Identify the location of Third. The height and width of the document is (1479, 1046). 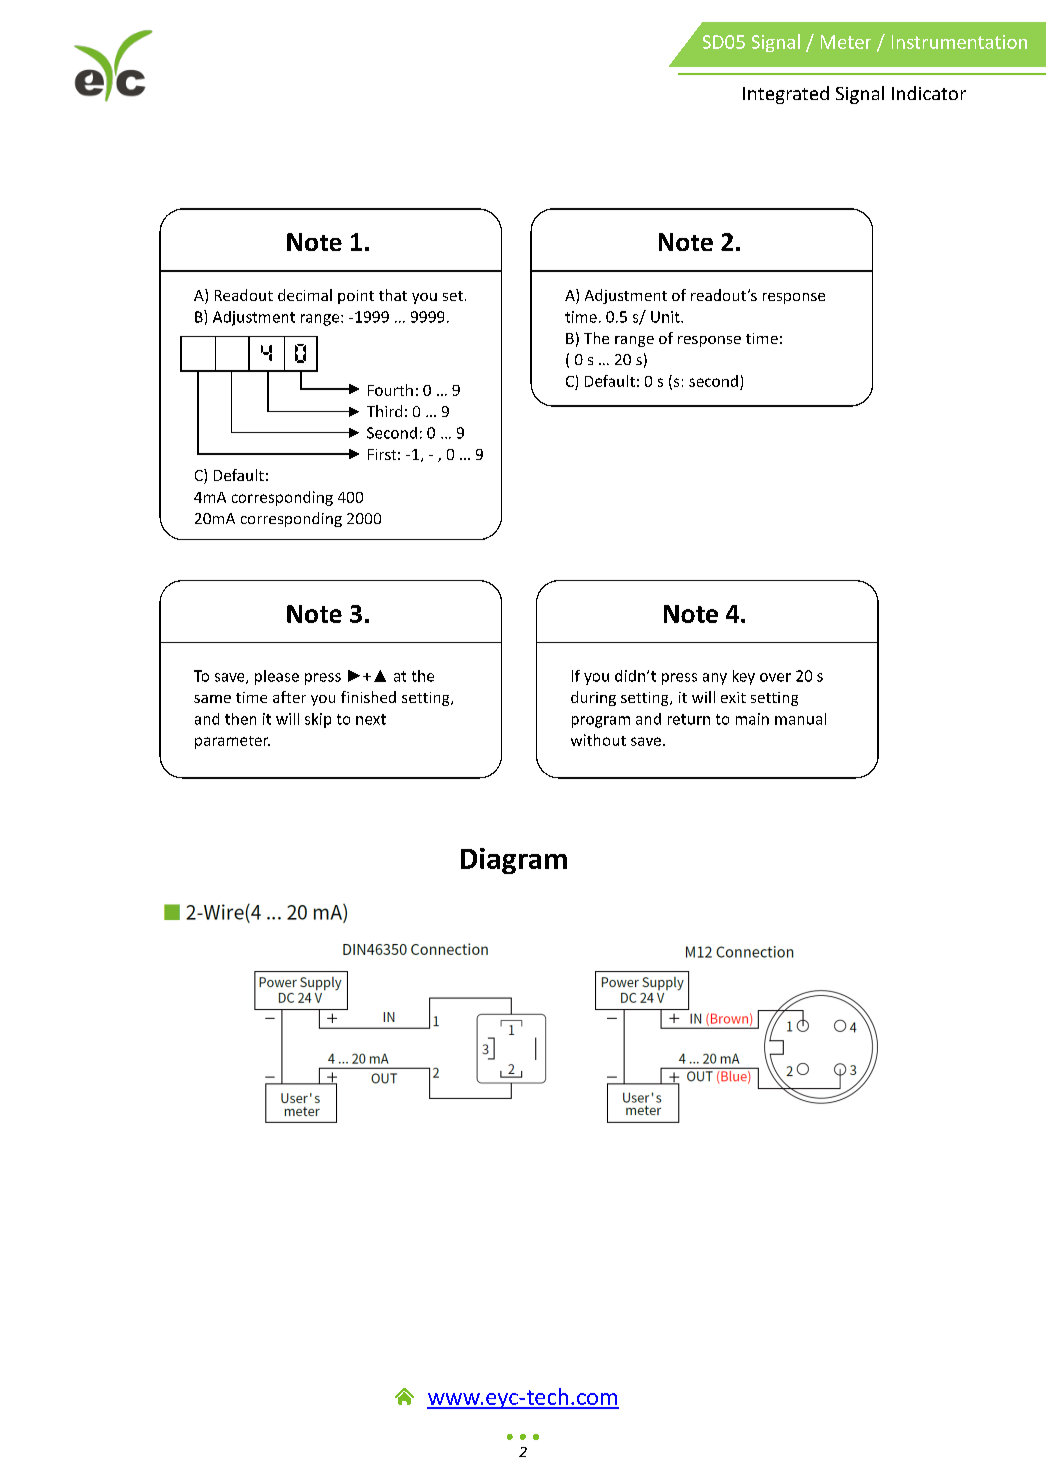
(384, 411).
